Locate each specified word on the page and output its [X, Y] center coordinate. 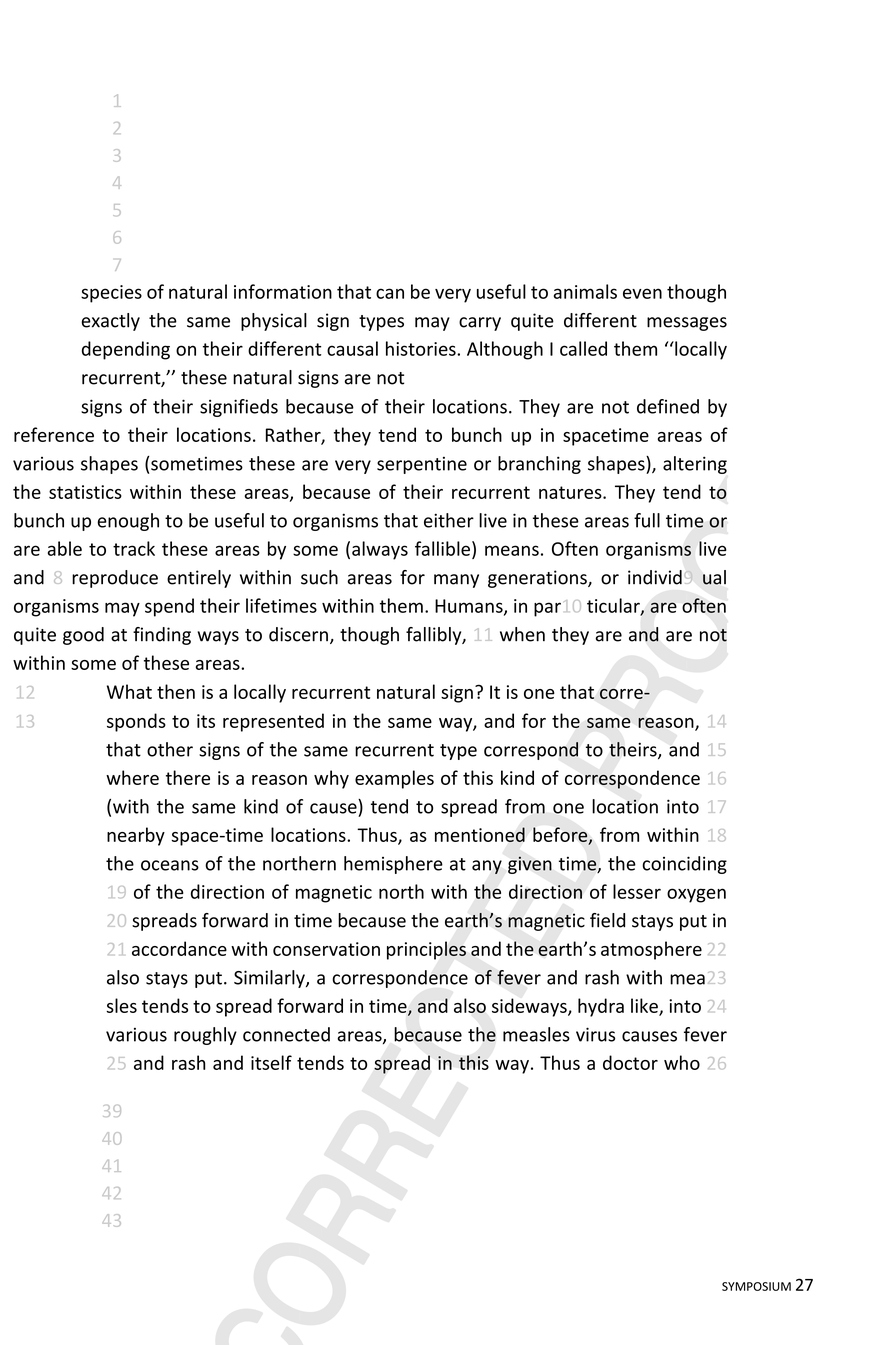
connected [286, 1034]
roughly [205, 1036]
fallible [442, 548]
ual [714, 577]
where [132, 777]
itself [271, 1062]
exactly [110, 322]
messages [687, 324]
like [645, 1006]
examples [394, 779]
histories [422, 348]
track [134, 548]
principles [426, 950]
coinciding [684, 865]
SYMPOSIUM [756, 1286]
